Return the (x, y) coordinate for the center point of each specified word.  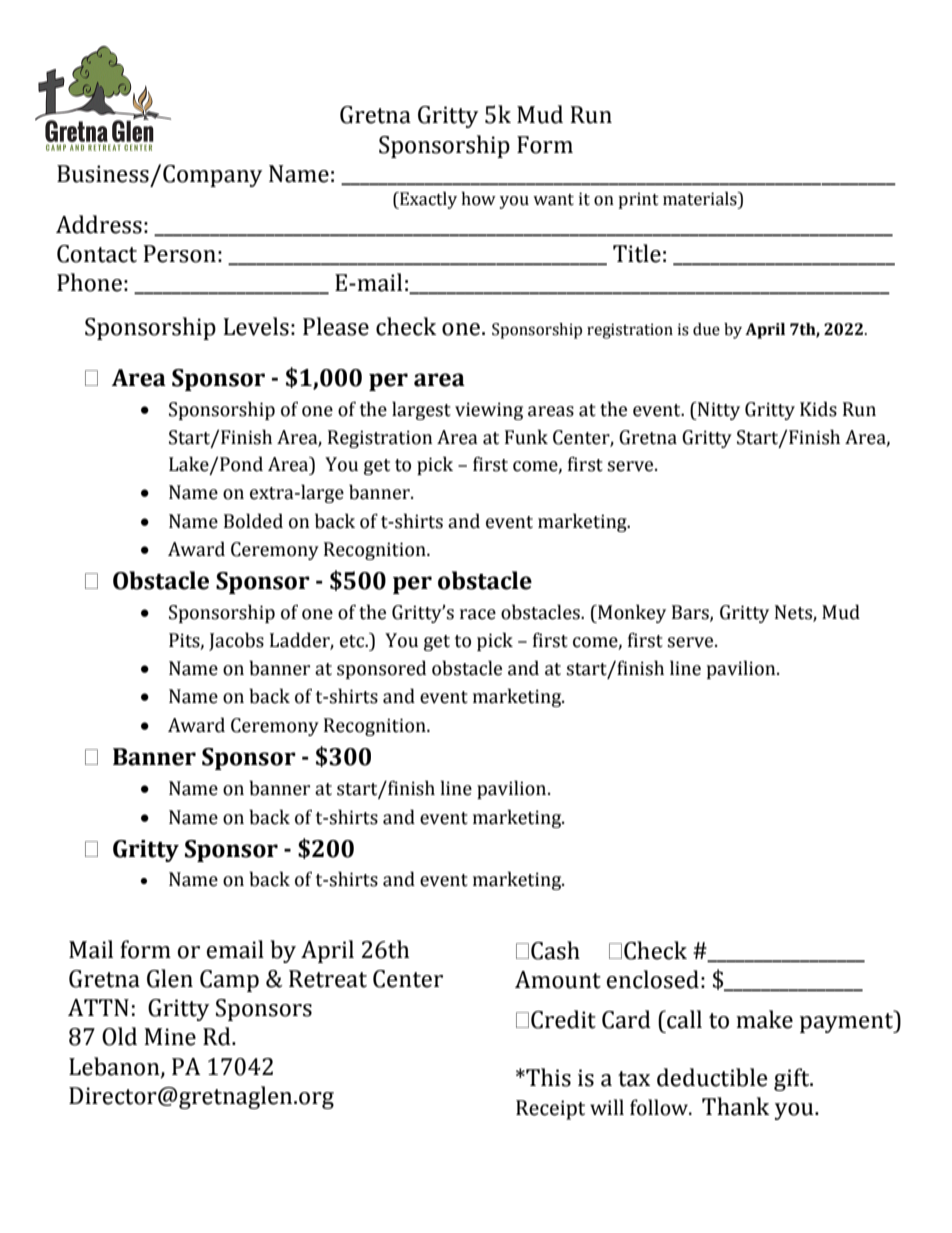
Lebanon (115, 1067)
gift (793, 1079)
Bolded (253, 521)
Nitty (718, 411)
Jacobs (236, 641)
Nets (794, 613)
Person (179, 254)
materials (701, 199)
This (547, 1077)
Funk (526, 437)
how (478, 199)
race (478, 614)
